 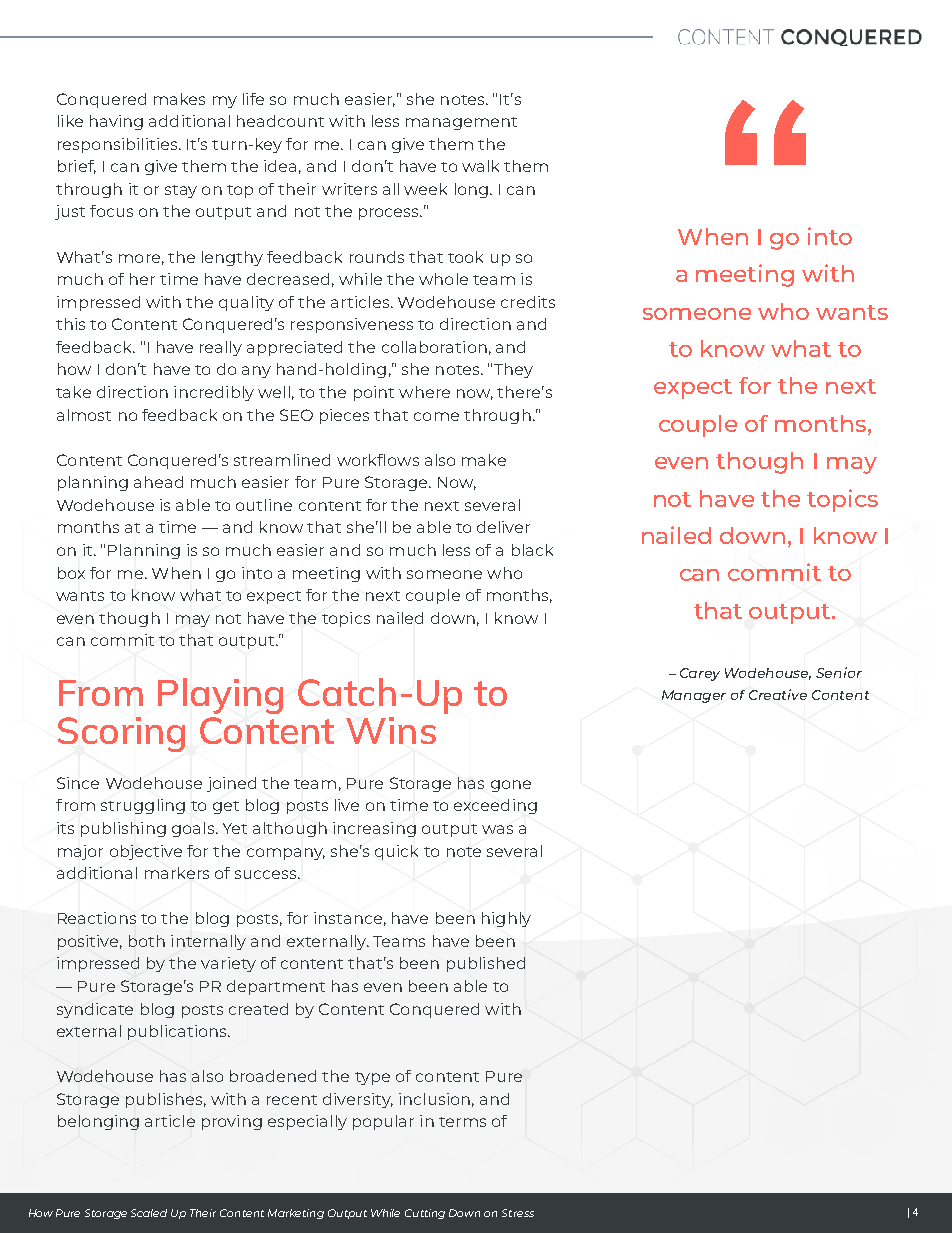 What do you see at coordinates (425, 1214) in the page?
I see `Cutting` at bounding box center [425, 1214].
